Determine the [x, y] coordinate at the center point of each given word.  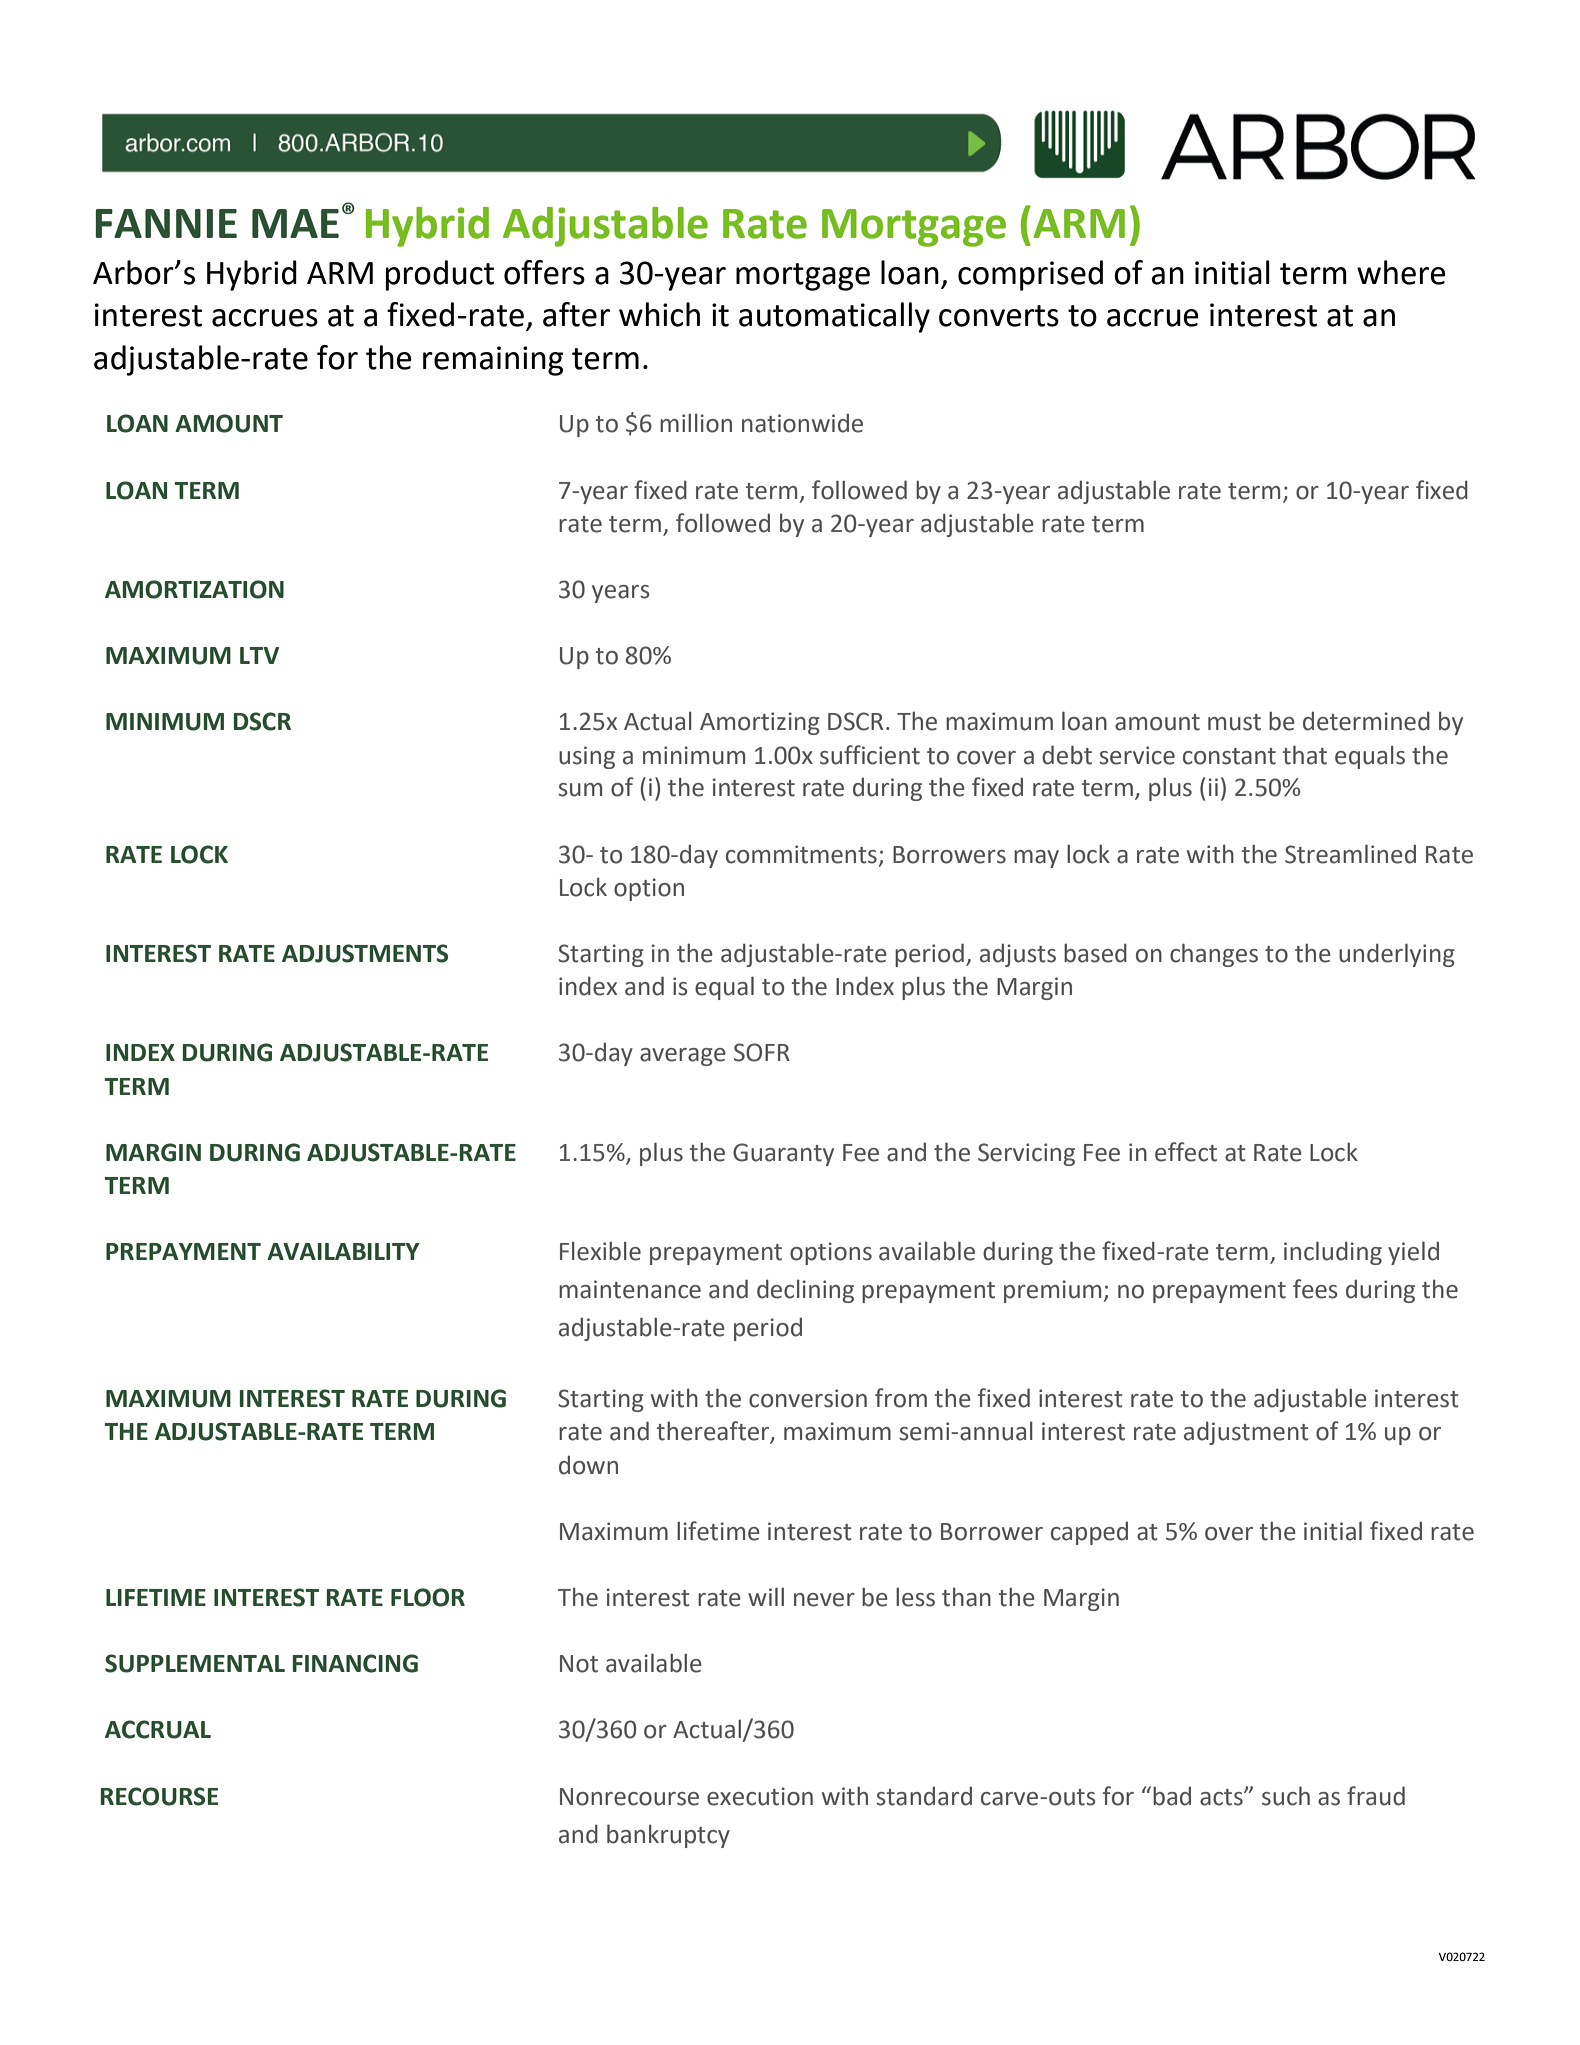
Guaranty [783, 1154]
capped [1089, 1533]
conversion [808, 1398]
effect [1186, 1152]
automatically [834, 317]
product [440, 275]
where [1401, 272]
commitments [801, 854]
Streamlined [1350, 854]
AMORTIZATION [194, 589]
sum [580, 790]
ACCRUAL [158, 1729]
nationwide [802, 423]
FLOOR [428, 1597]
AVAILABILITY [343, 1251]
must [1234, 722]
